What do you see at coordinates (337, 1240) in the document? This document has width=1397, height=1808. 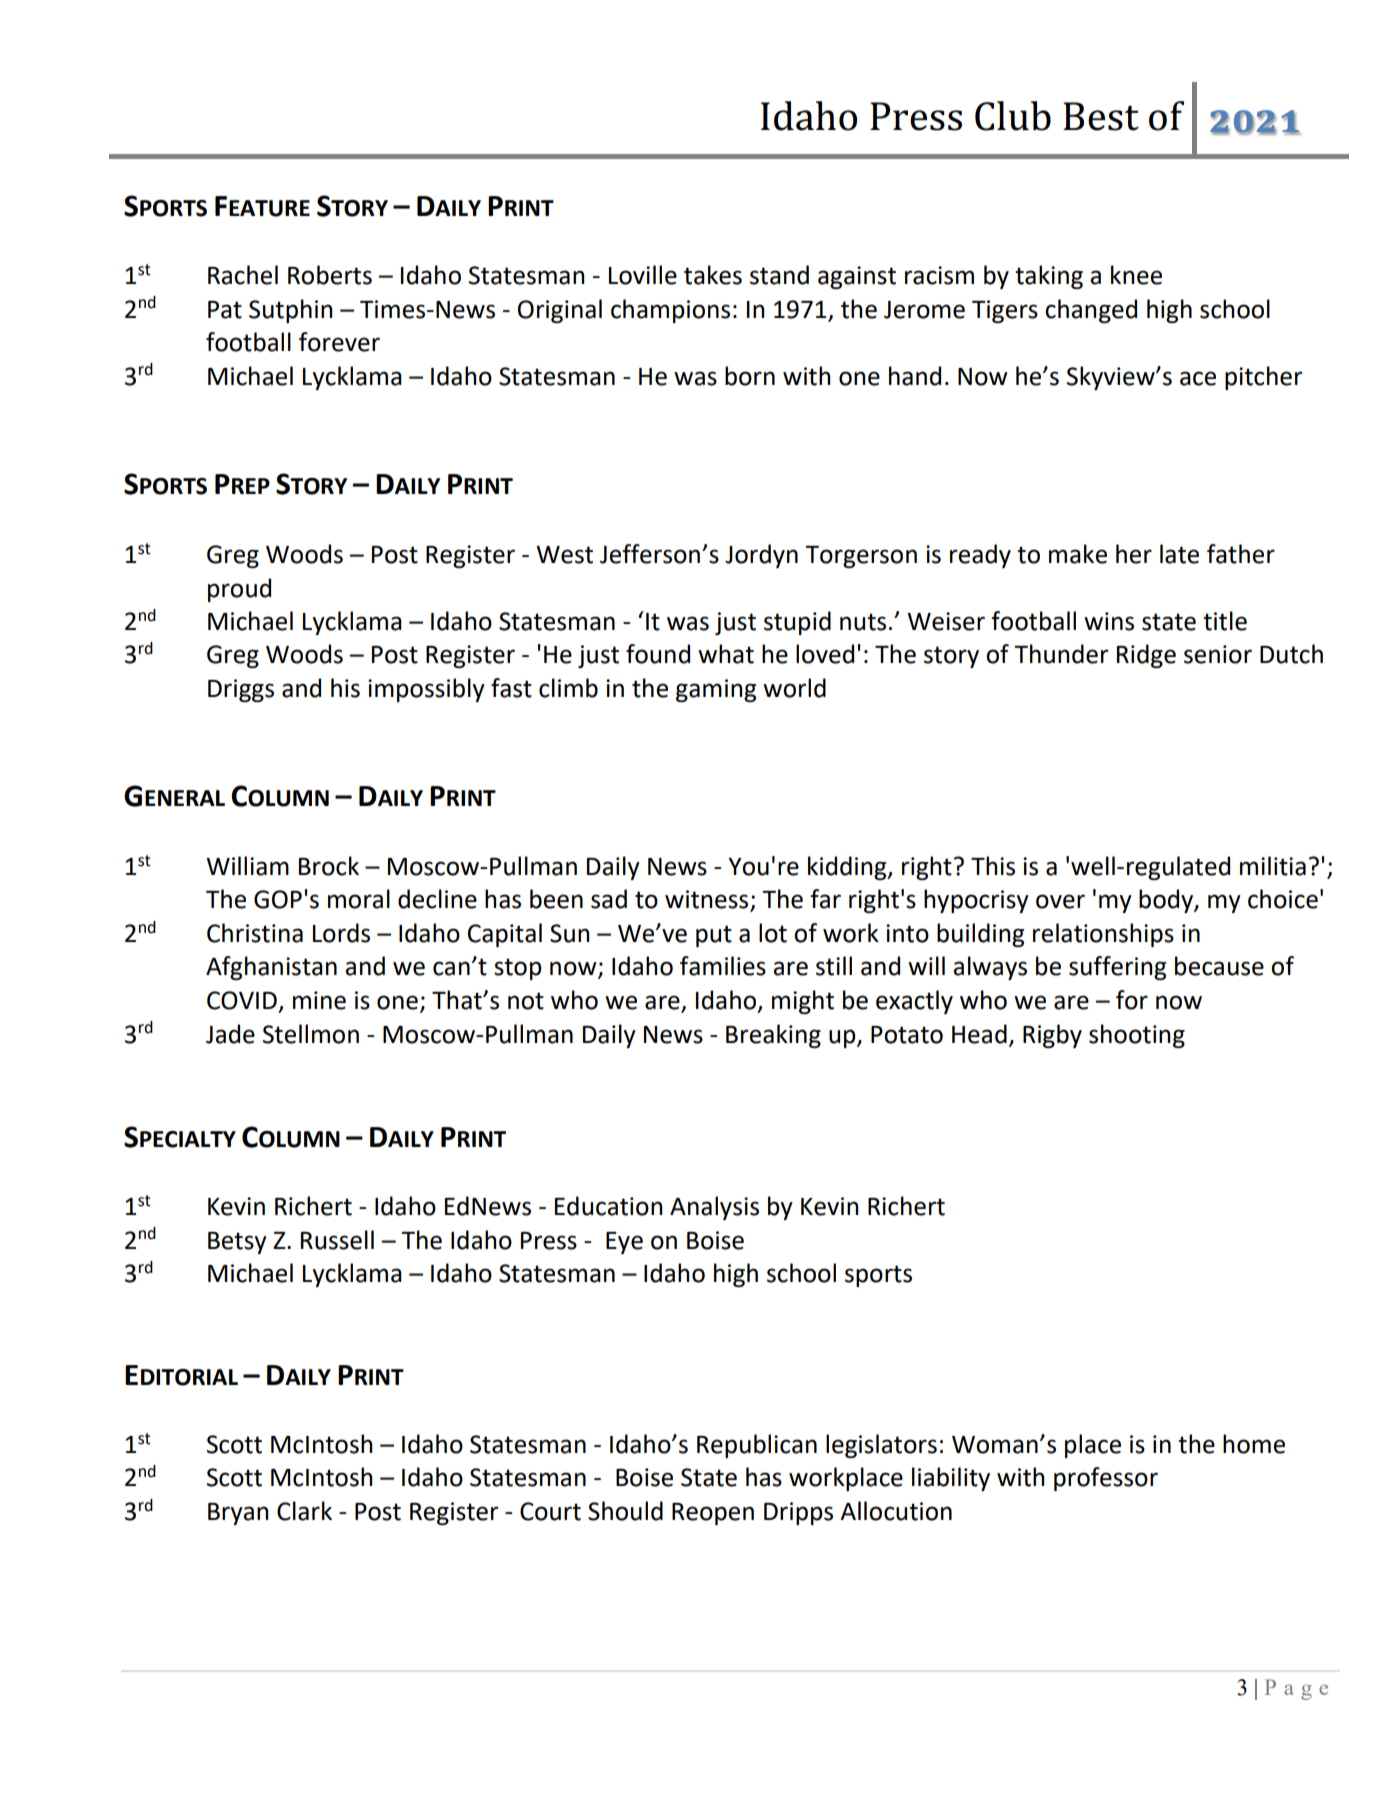 I see `Russell` at bounding box center [337, 1240].
